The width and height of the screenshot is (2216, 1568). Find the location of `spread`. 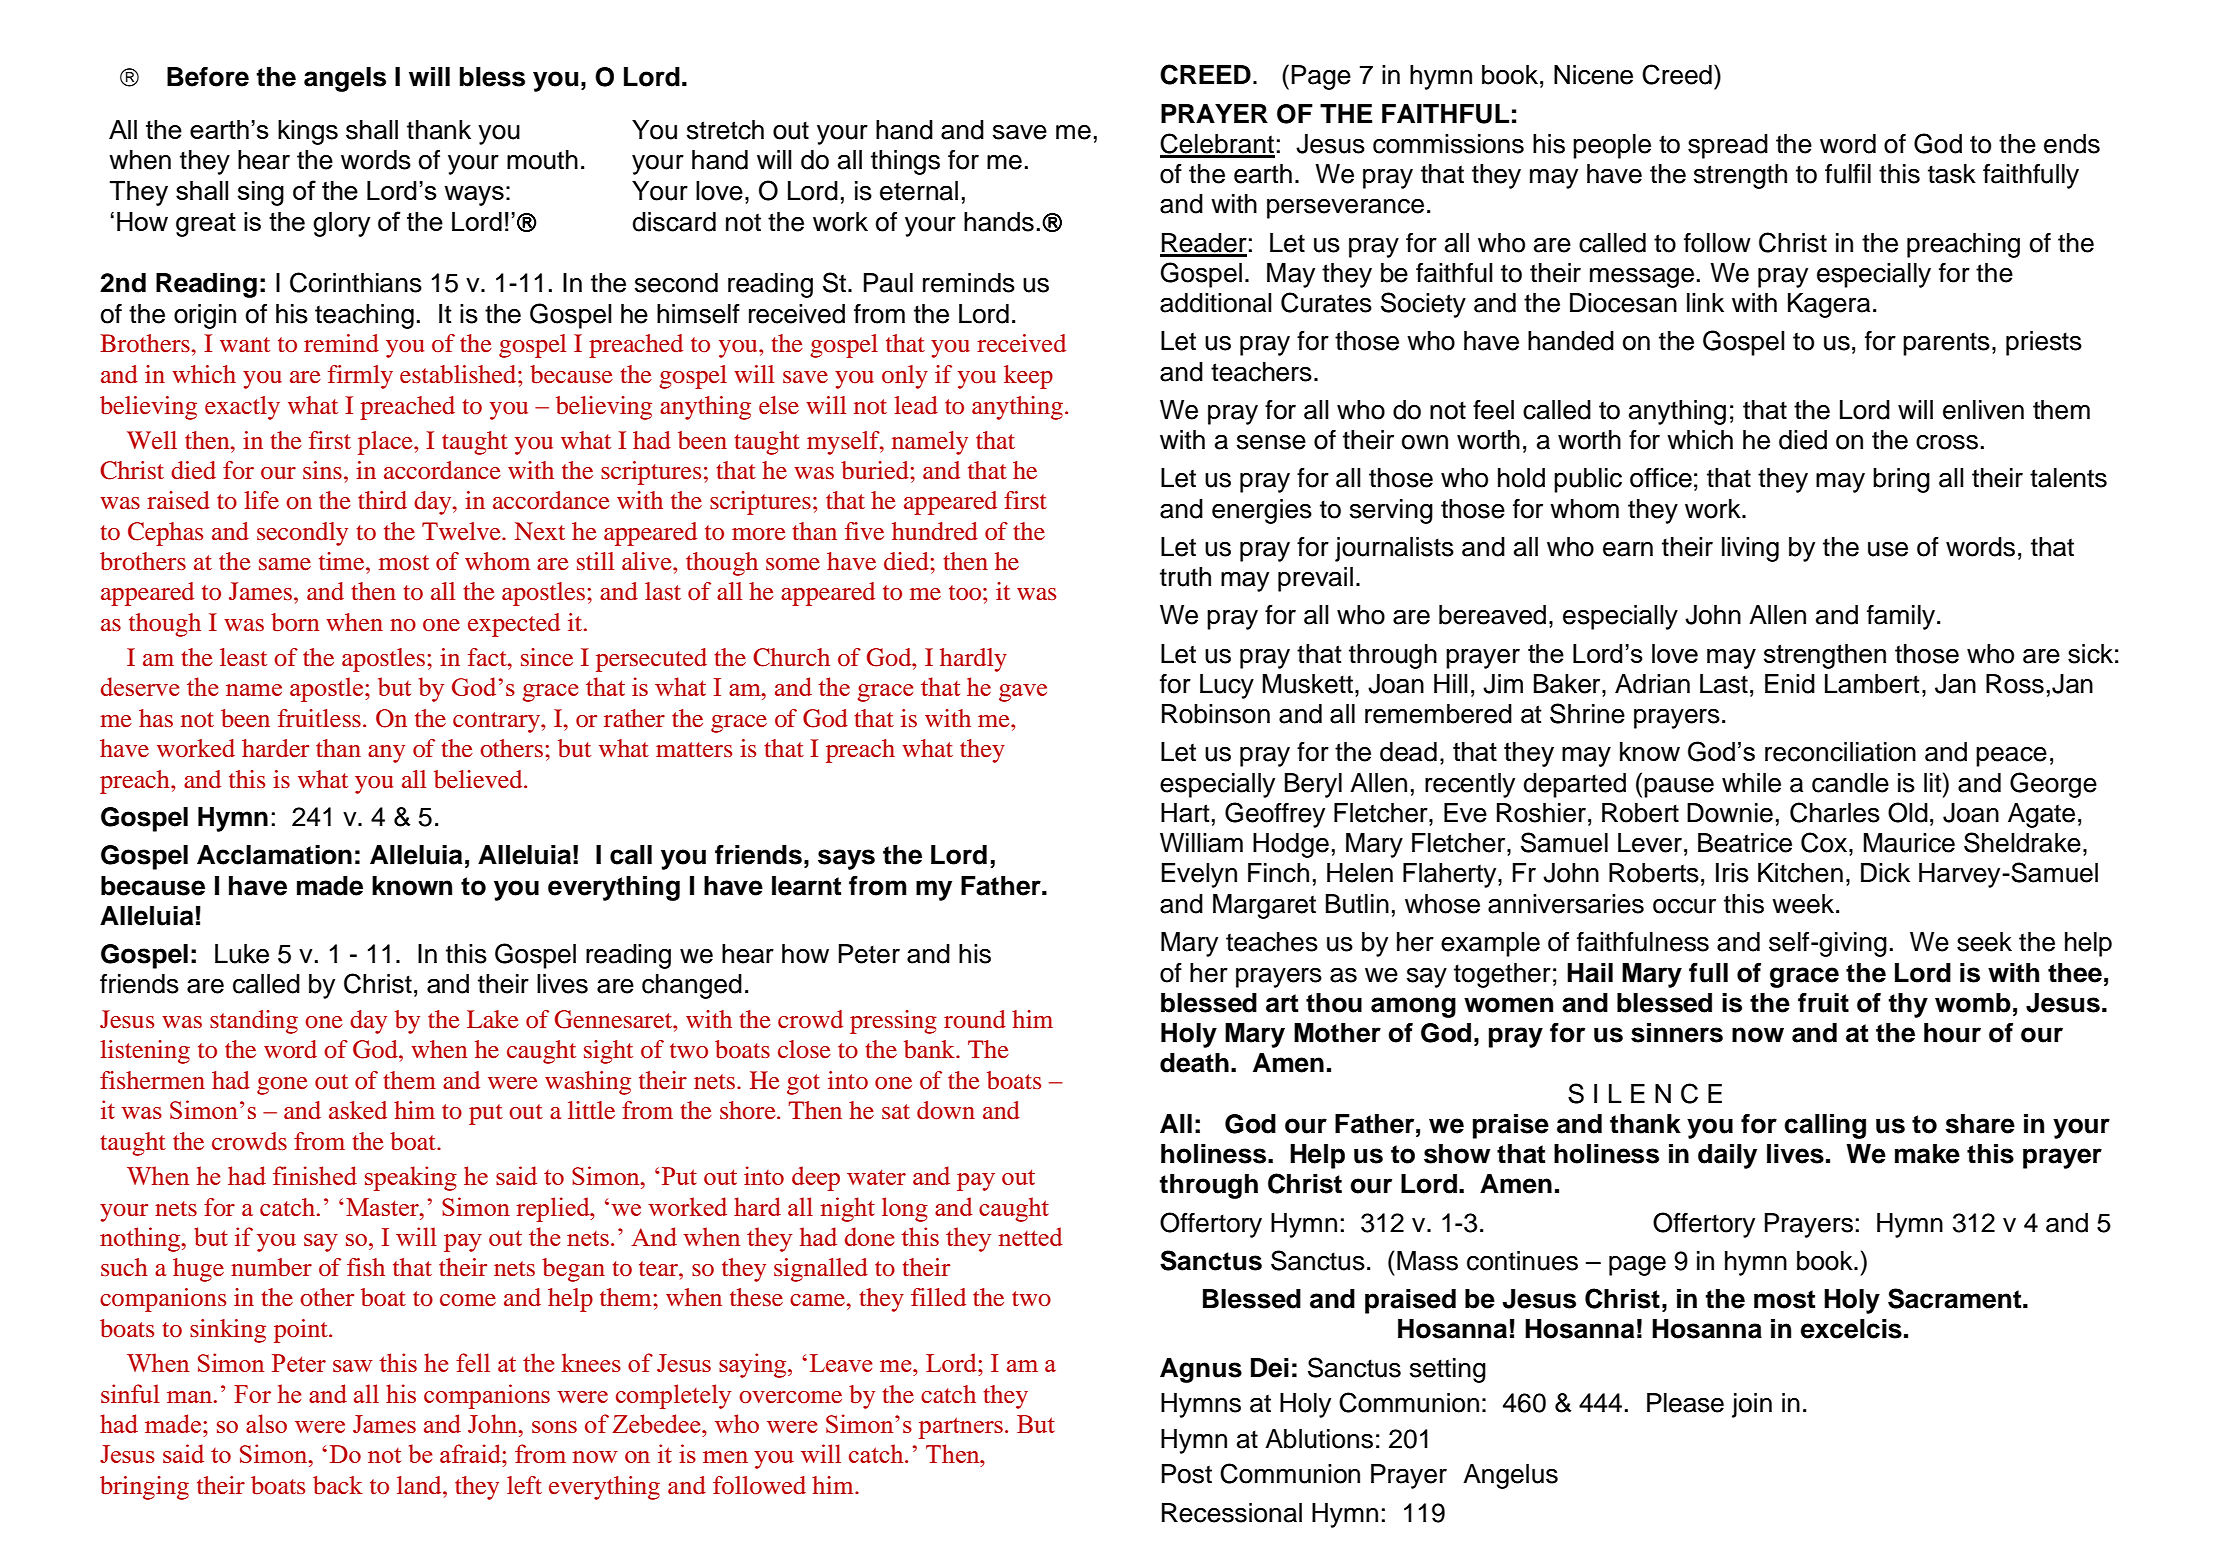

spread is located at coordinates (1728, 146).
